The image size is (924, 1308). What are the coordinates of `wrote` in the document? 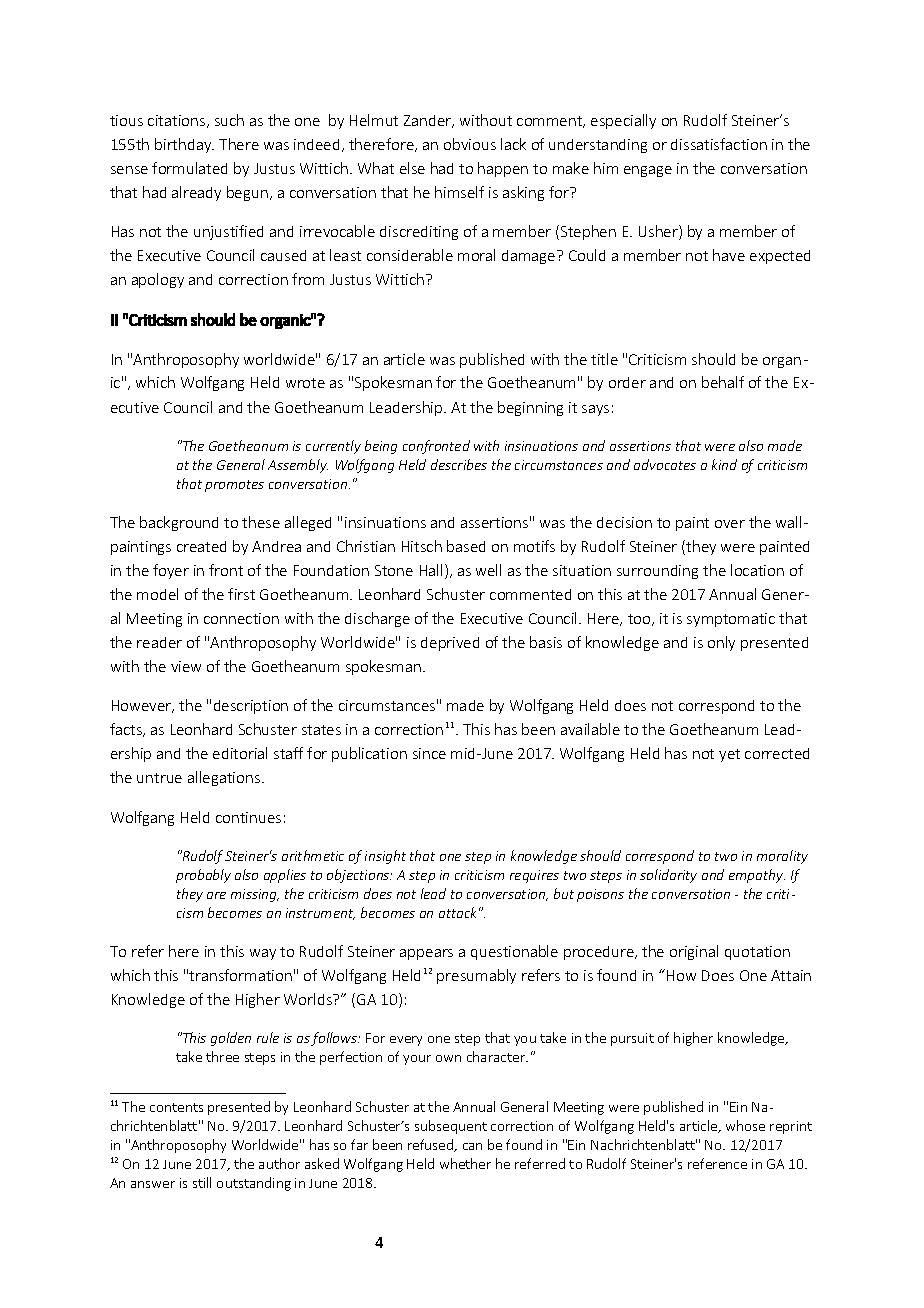 It's located at (305, 383).
